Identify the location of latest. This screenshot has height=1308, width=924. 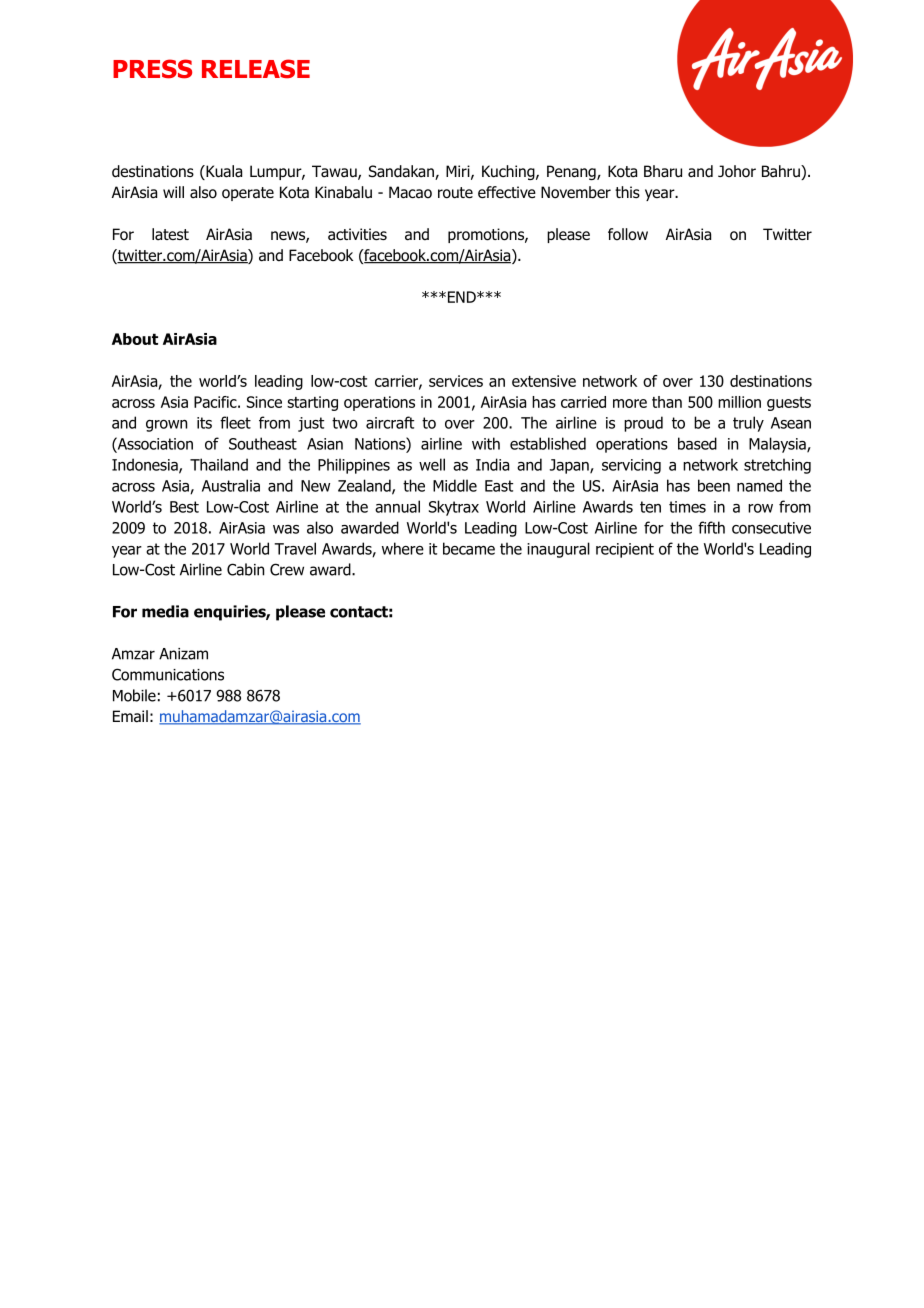
(170, 234).
